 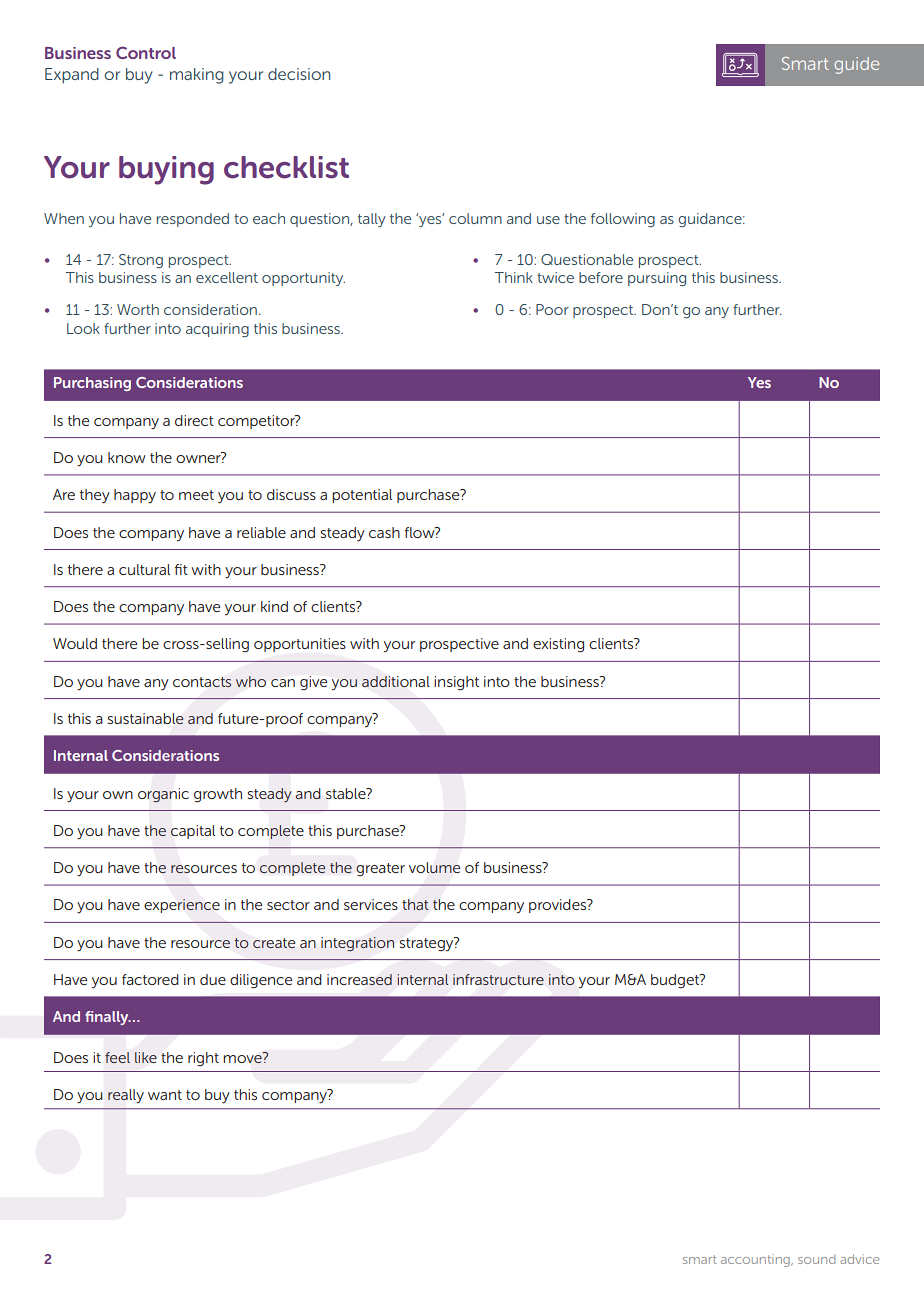 I want to click on insight, so click(x=456, y=683).
